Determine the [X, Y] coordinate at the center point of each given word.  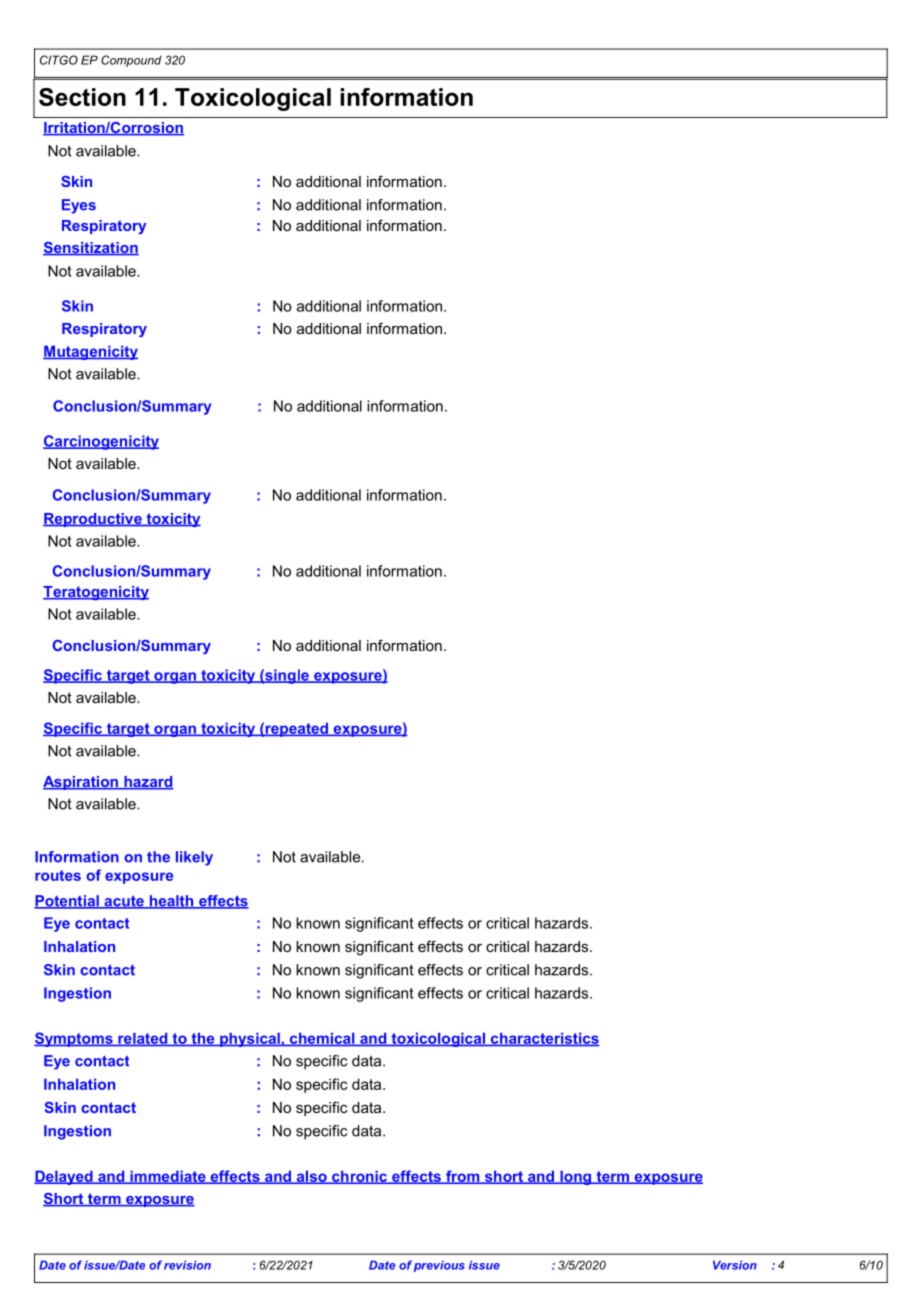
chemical [322, 1039]
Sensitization [91, 249]
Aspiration [81, 783]
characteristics [544, 1039]
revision [187, 1265]
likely [194, 858]
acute [124, 902]
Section [82, 97]
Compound [131, 61]
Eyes [79, 206]
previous [439, 1266]
